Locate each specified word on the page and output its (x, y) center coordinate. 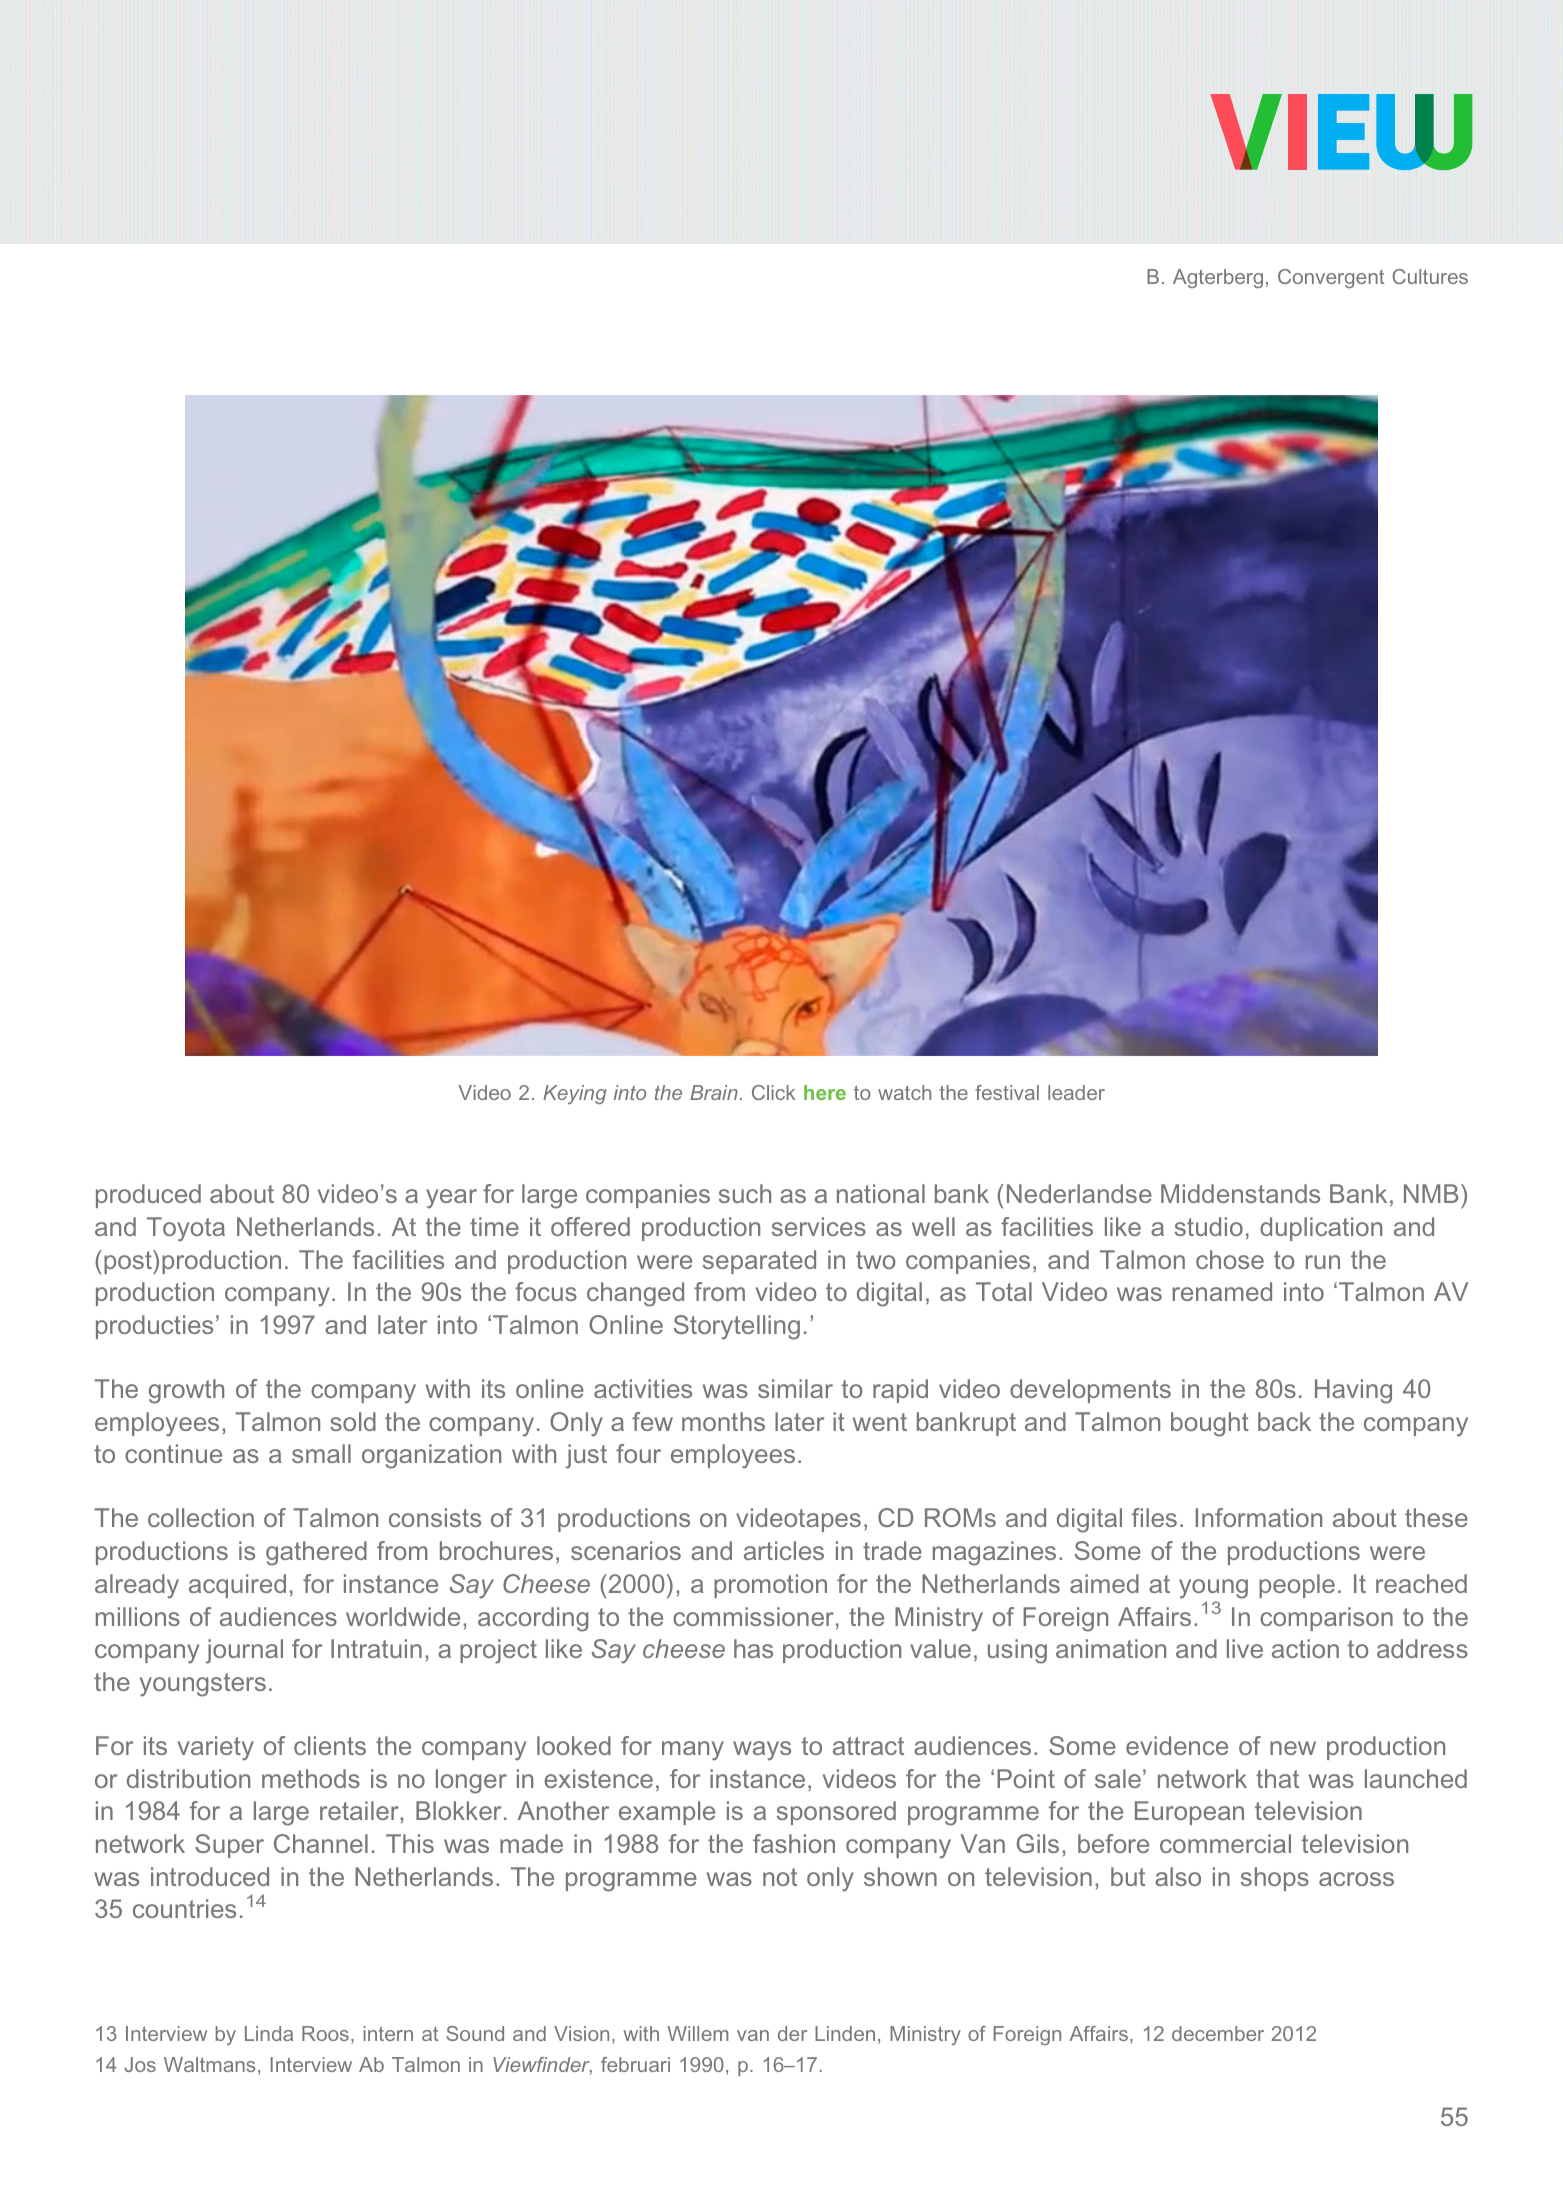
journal (244, 1651)
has (753, 1648)
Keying (575, 1094)
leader (1076, 1092)
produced (148, 1196)
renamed (1222, 1291)
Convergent (1331, 278)
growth (186, 1391)
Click (773, 1092)
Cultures (1430, 276)
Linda (269, 2033)
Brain (714, 1092)
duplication (1321, 1229)
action (1305, 1648)
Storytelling (737, 1327)
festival (1007, 1092)
